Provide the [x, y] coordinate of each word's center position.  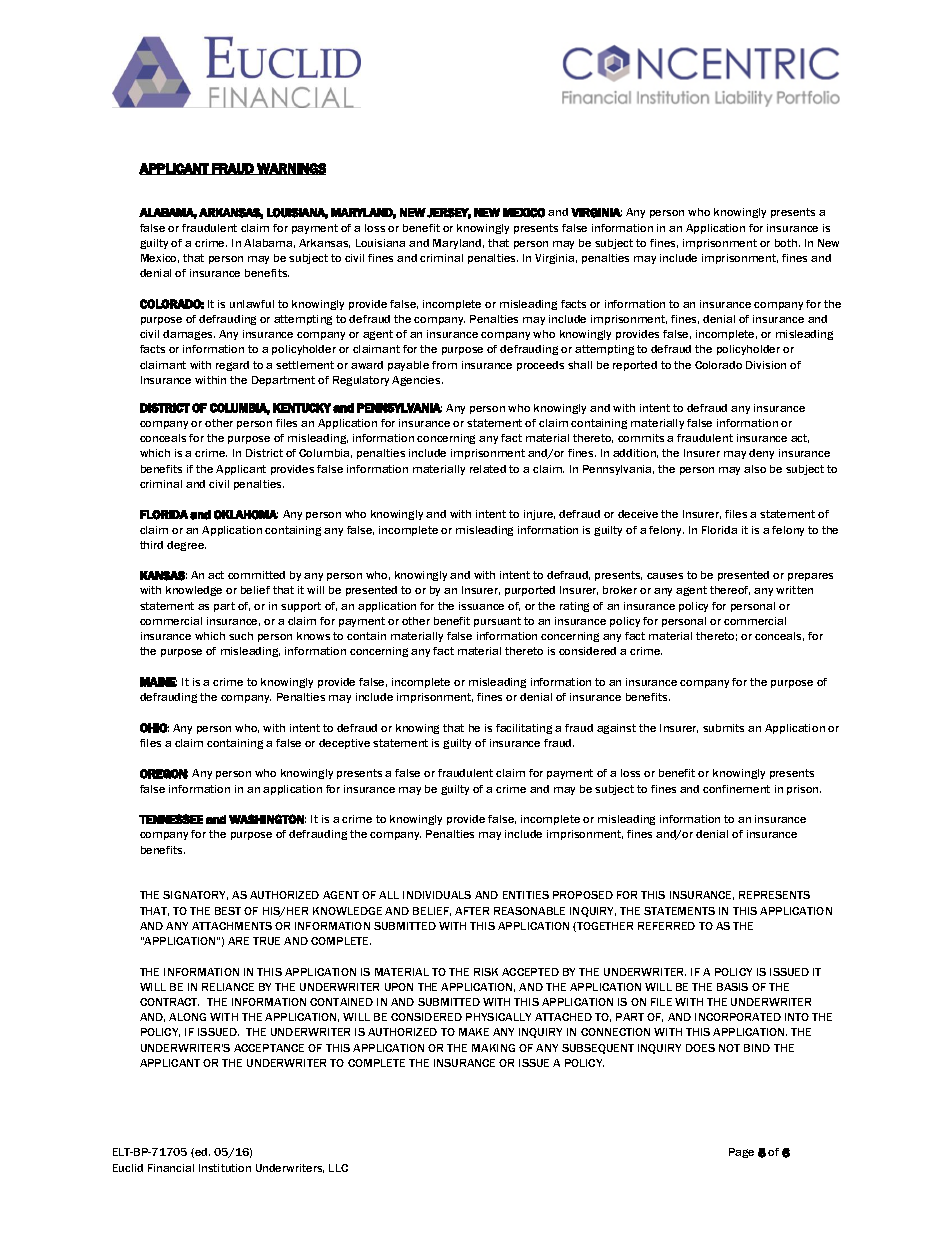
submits [723, 728]
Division [766, 365]
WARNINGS [290, 169]
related [488, 469]
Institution [225, 1168]
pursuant [497, 622]
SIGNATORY [195, 895]
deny [761, 454]
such [241, 636]
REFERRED [666, 926]
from [444, 365]
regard [232, 366]
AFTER [472, 911]
